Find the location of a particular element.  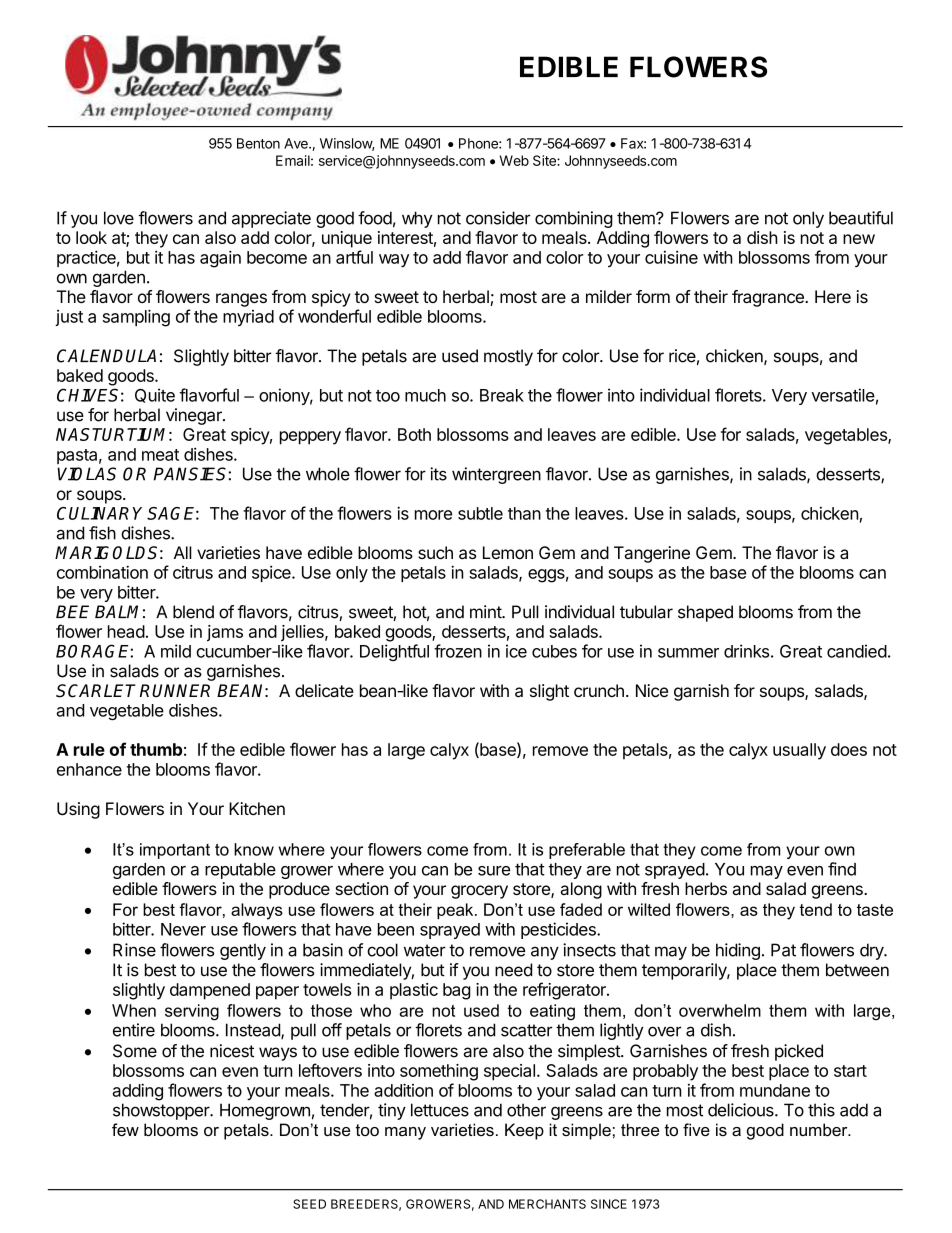

Keep is located at coordinates (524, 1131).
